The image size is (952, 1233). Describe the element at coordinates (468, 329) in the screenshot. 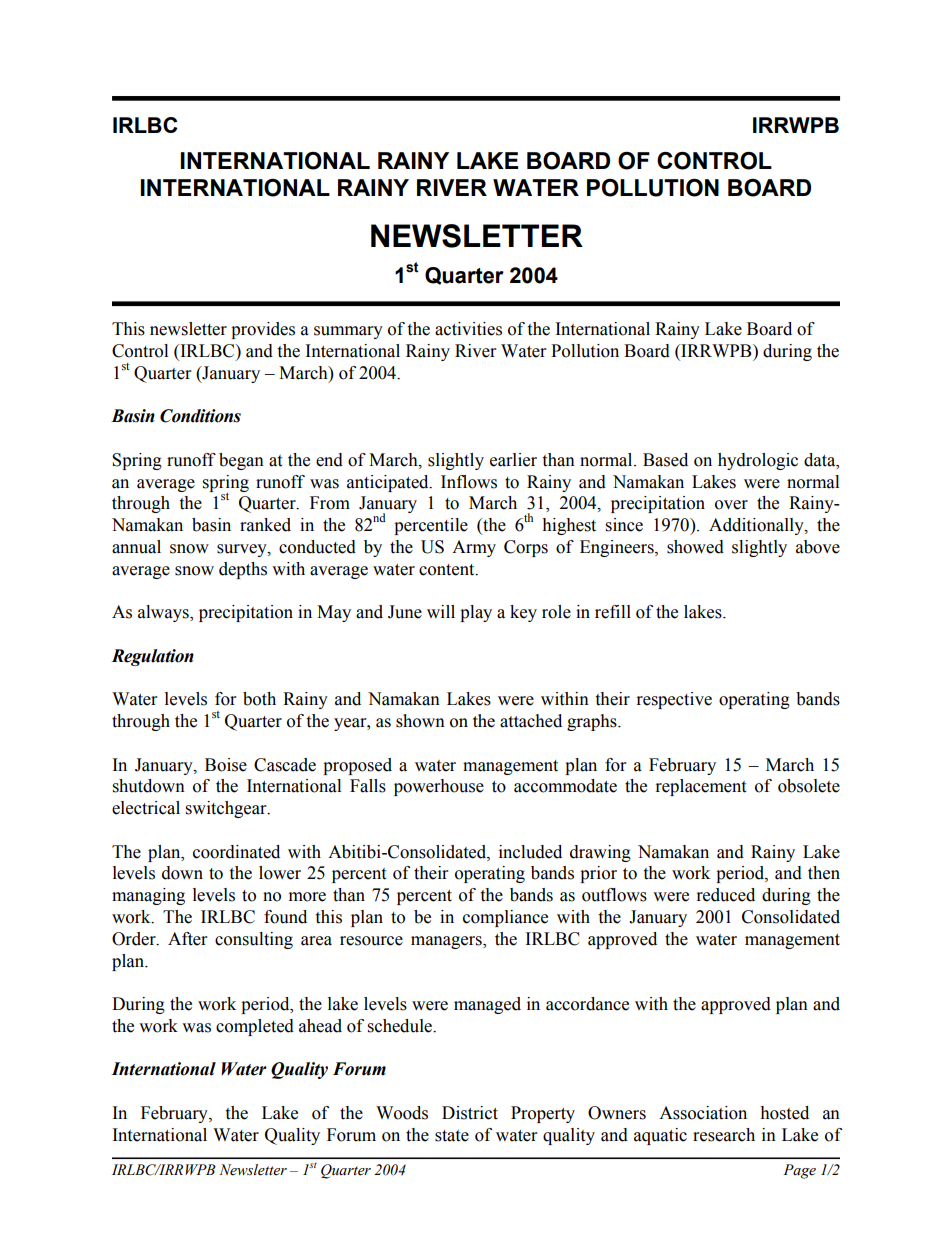

I see `activities` at that location.
